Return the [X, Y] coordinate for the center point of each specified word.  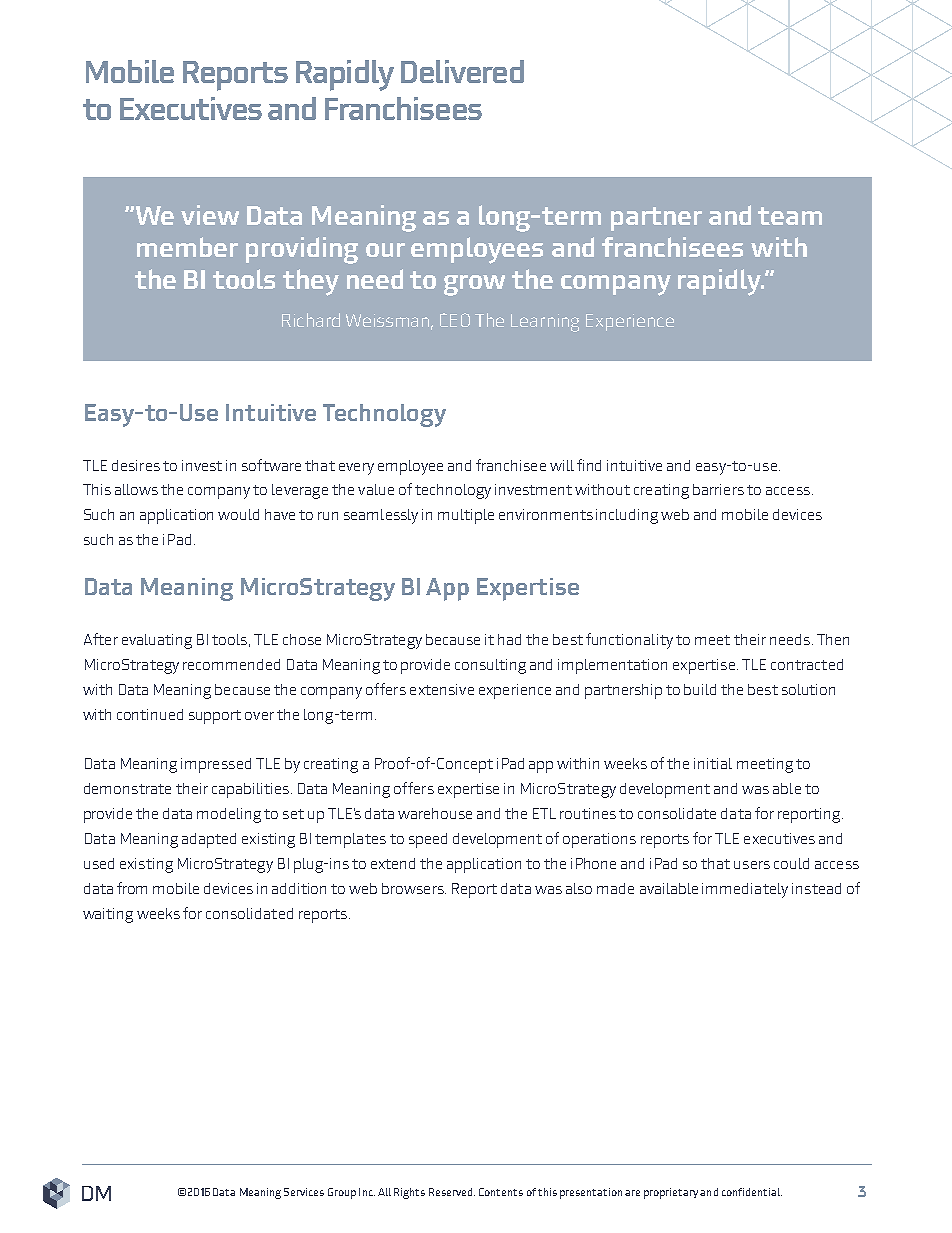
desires [136, 465]
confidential [752, 1192]
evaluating [157, 641]
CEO [455, 320]
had [509, 639]
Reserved [452, 1192]
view [210, 215]
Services [304, 1192]
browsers [414, 888]
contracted [807, 664]
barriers [718, 489]
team [790, 216]
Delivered [462, 71]
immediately [745, 890]
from [132, 888]
